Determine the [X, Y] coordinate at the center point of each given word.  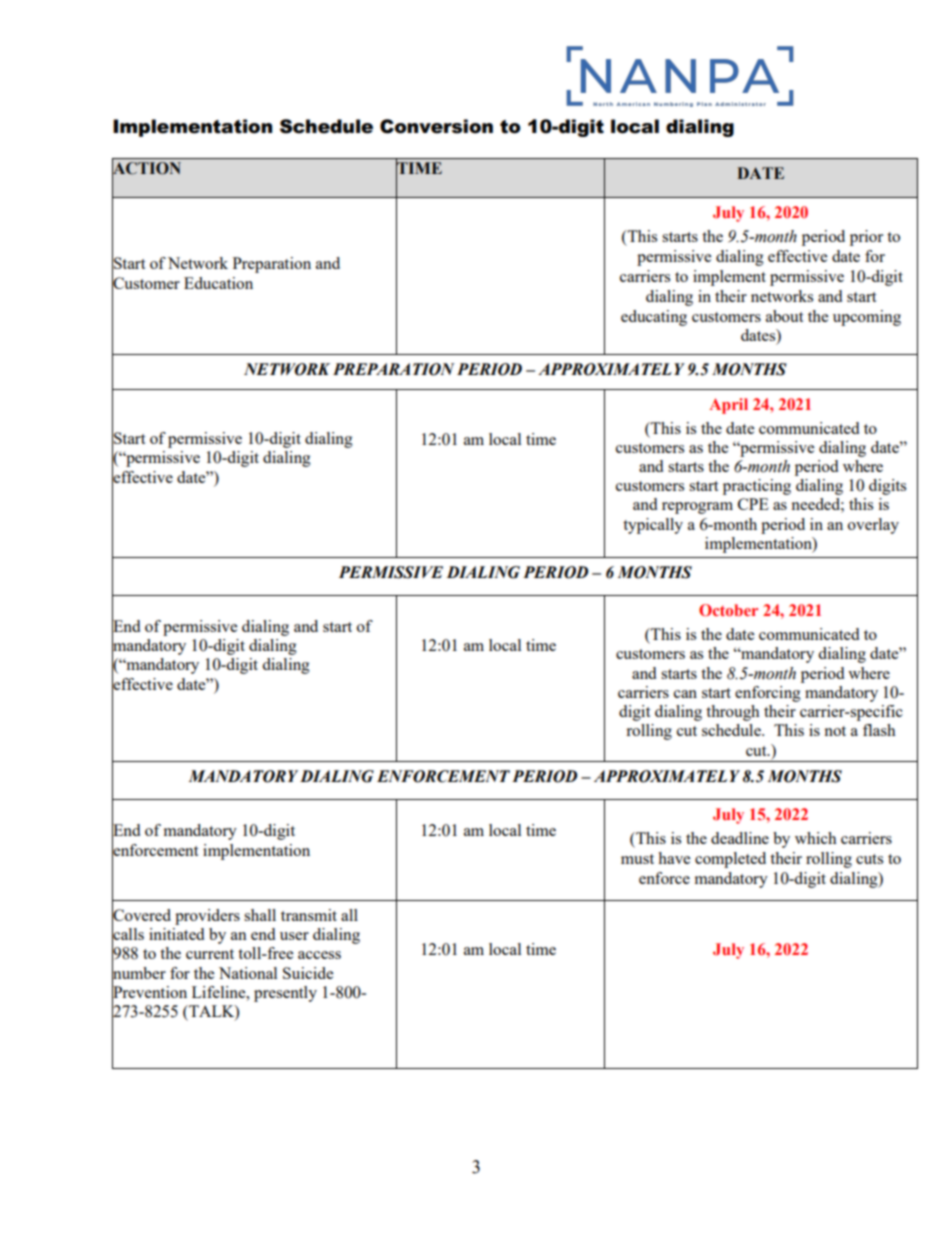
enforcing [768, 694]
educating [654, 318]
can [685, 694]
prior [866, 238]
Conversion [436, 126]
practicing [757, 487]
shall [260, 915]
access [319, 955]
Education [218, 283]
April [728, 406]
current [210, 954]
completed [730, 860]
